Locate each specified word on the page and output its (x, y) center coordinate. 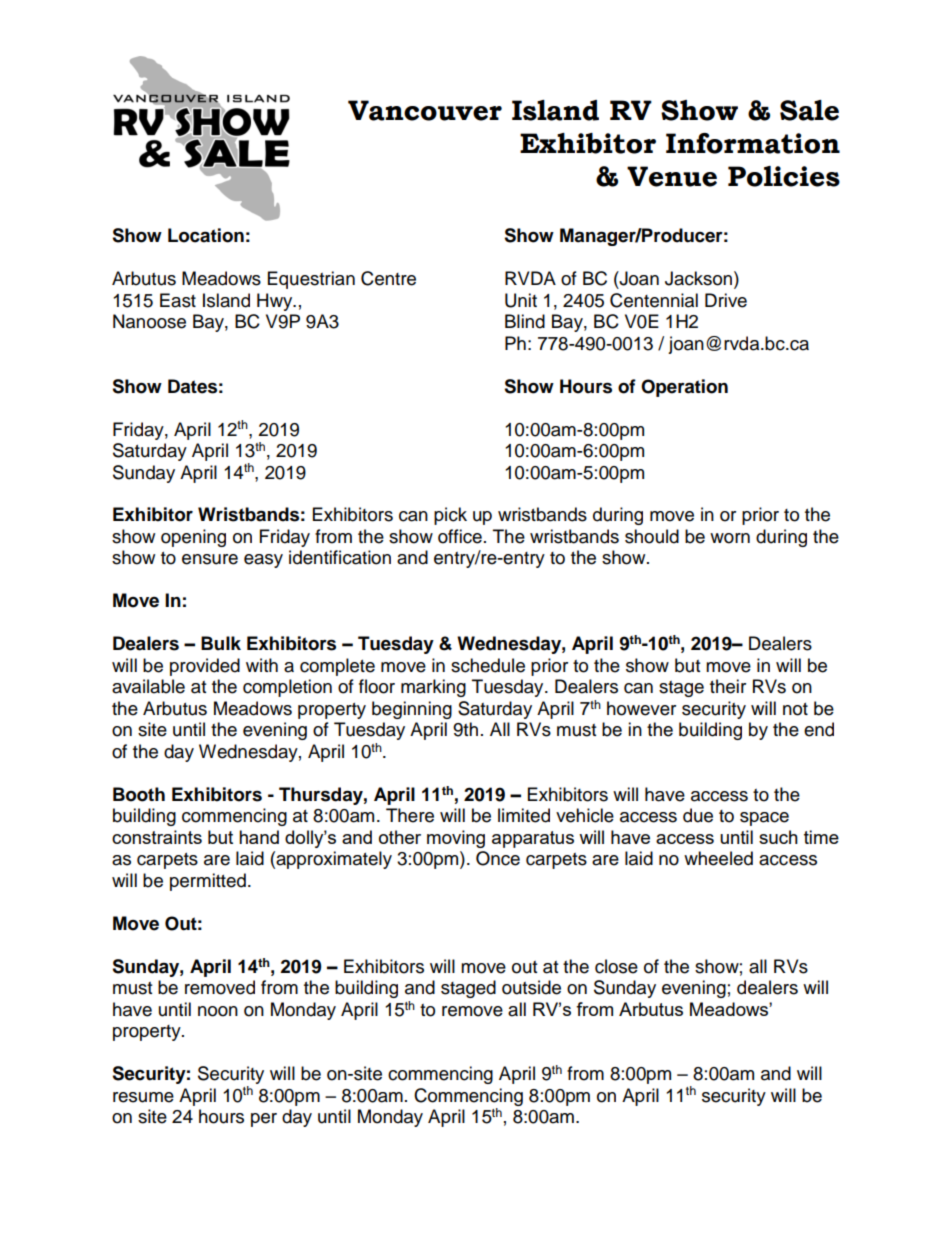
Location (206, 235)
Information (753, 143)
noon (218, 1011)
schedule (488, 665)
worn (730, 538)
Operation (684, 388)
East (178, 300)
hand (259, 837)
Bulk (221, 643)
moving (456, 839)
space (764, 819)
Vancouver (425, 110)
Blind (525, 321)
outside (531, 987)
